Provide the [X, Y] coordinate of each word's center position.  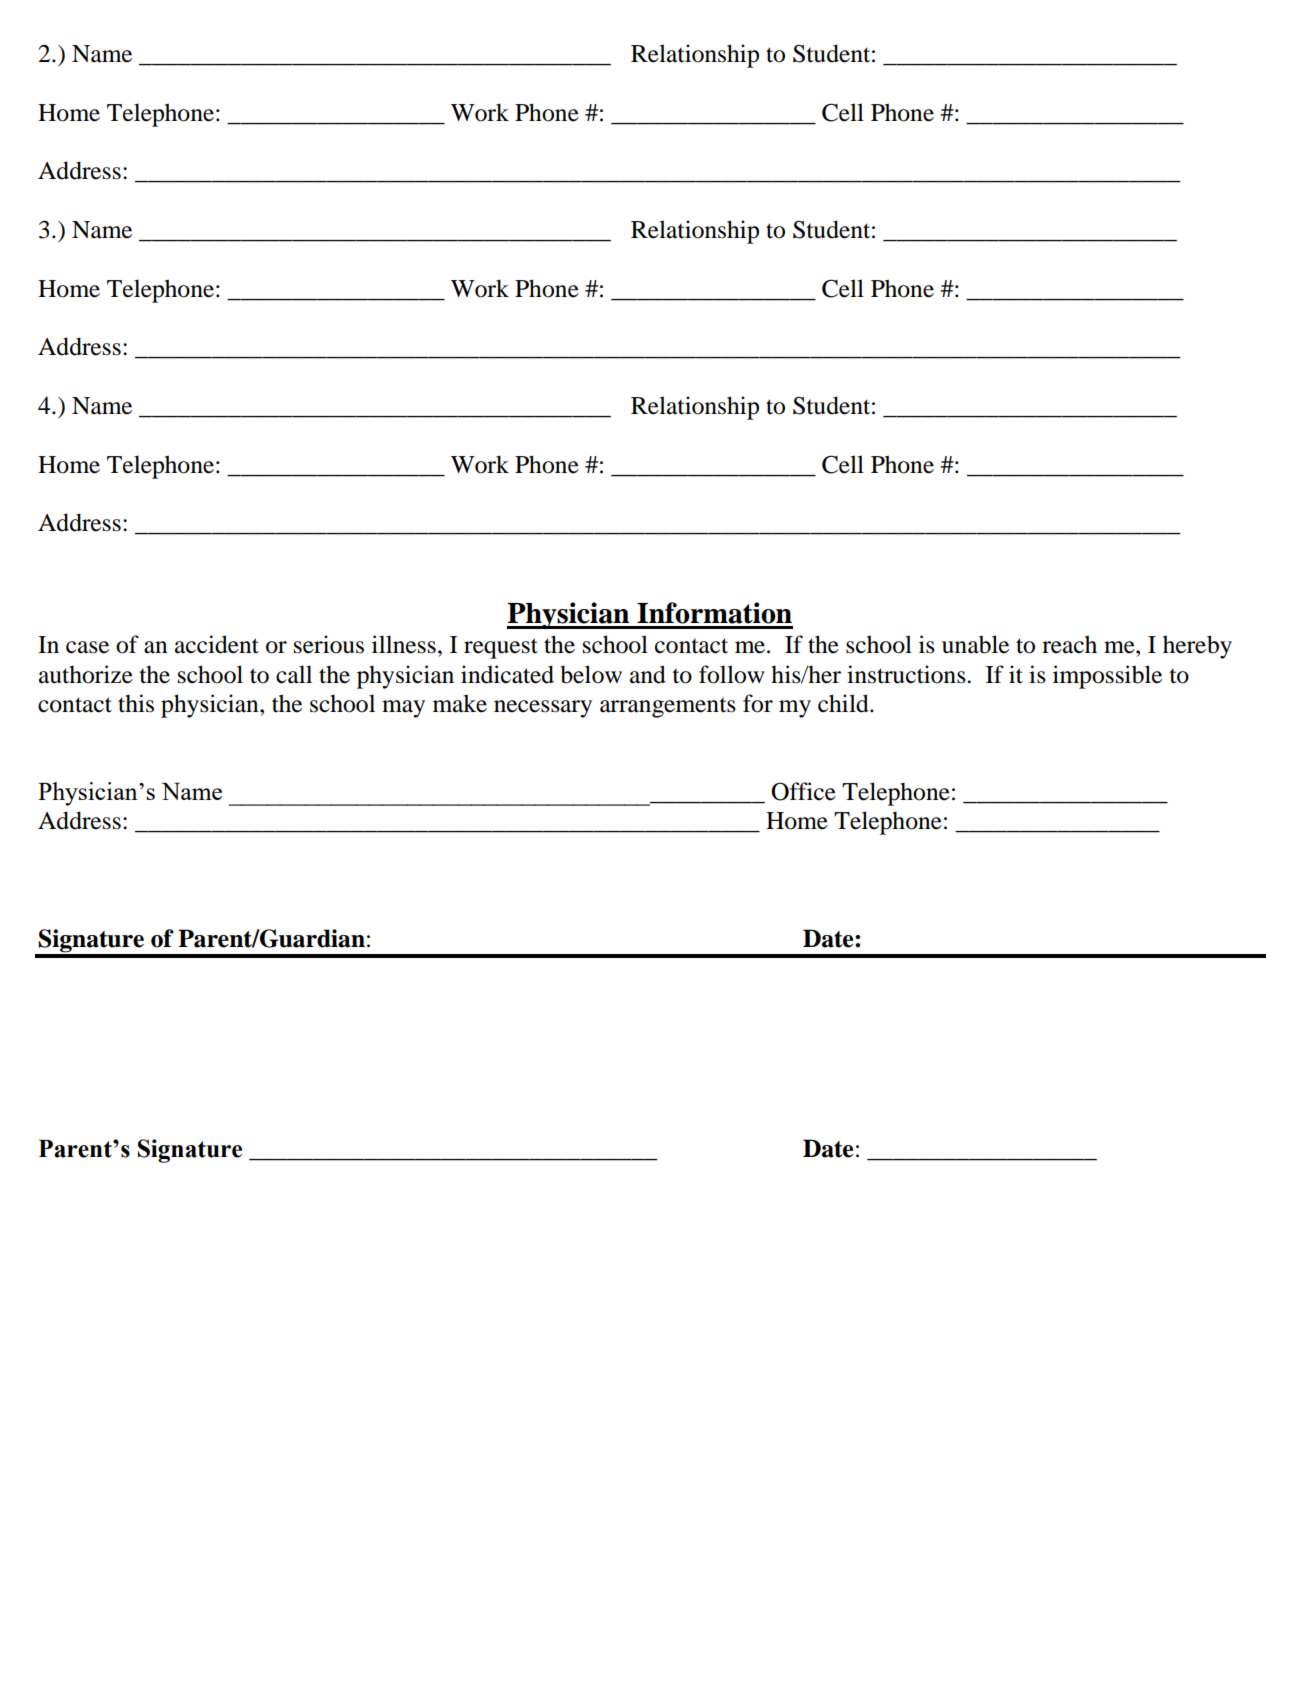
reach [1069, 644]
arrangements [668, 708]
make [460, 703]
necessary [543, 709]
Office [803, 791]
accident [217, 644]
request [501, 648]
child [844, 703]
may [403, 709]
